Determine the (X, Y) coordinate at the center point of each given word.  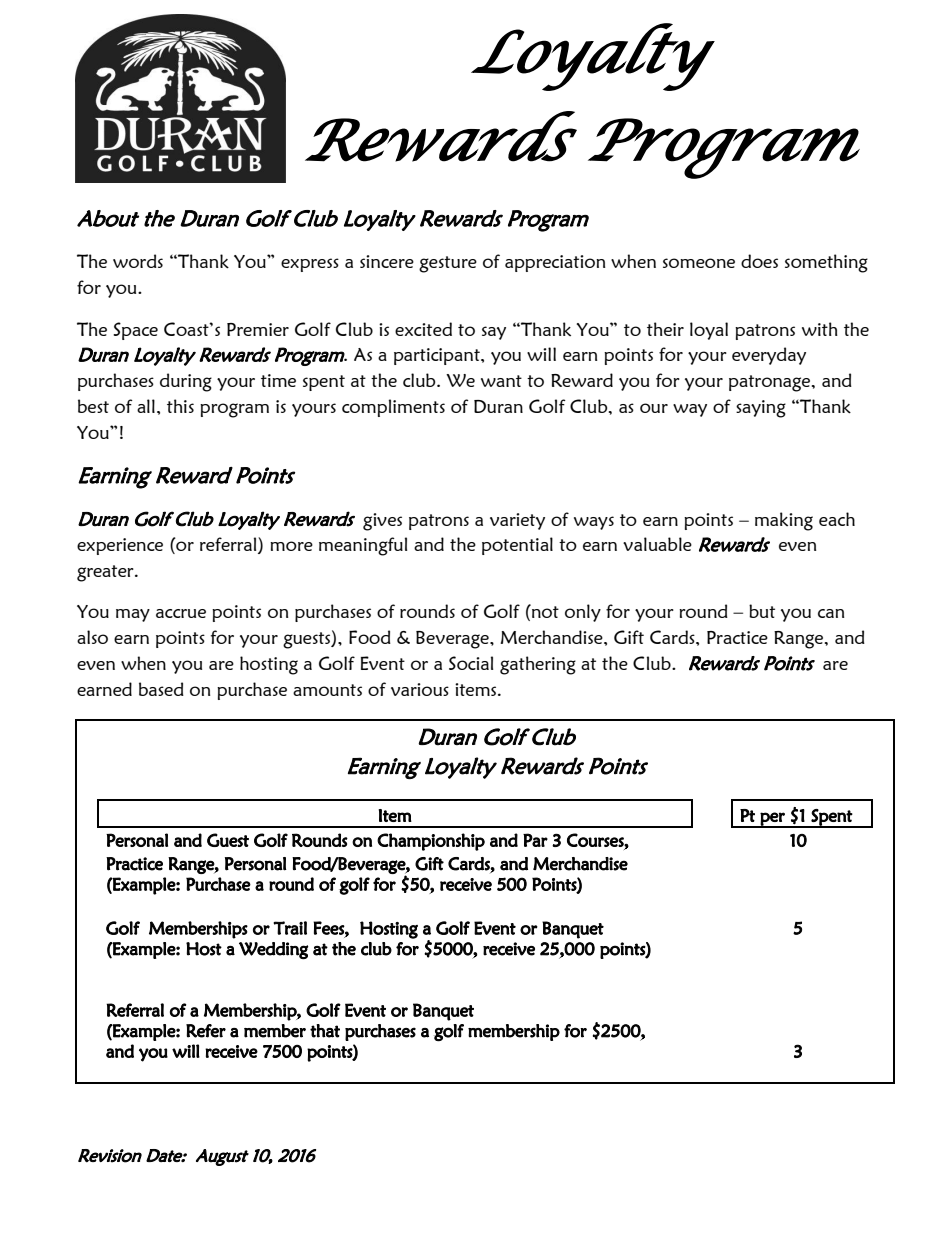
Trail (290, 928)
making (784, 521)
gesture (448, 264)
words (138, 261)
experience (120, 546)
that (325, 1031)
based (161, 689)
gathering (538, 665)
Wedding (273, 950)
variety (517, 521)
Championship (431, 842)
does (759, 261)
